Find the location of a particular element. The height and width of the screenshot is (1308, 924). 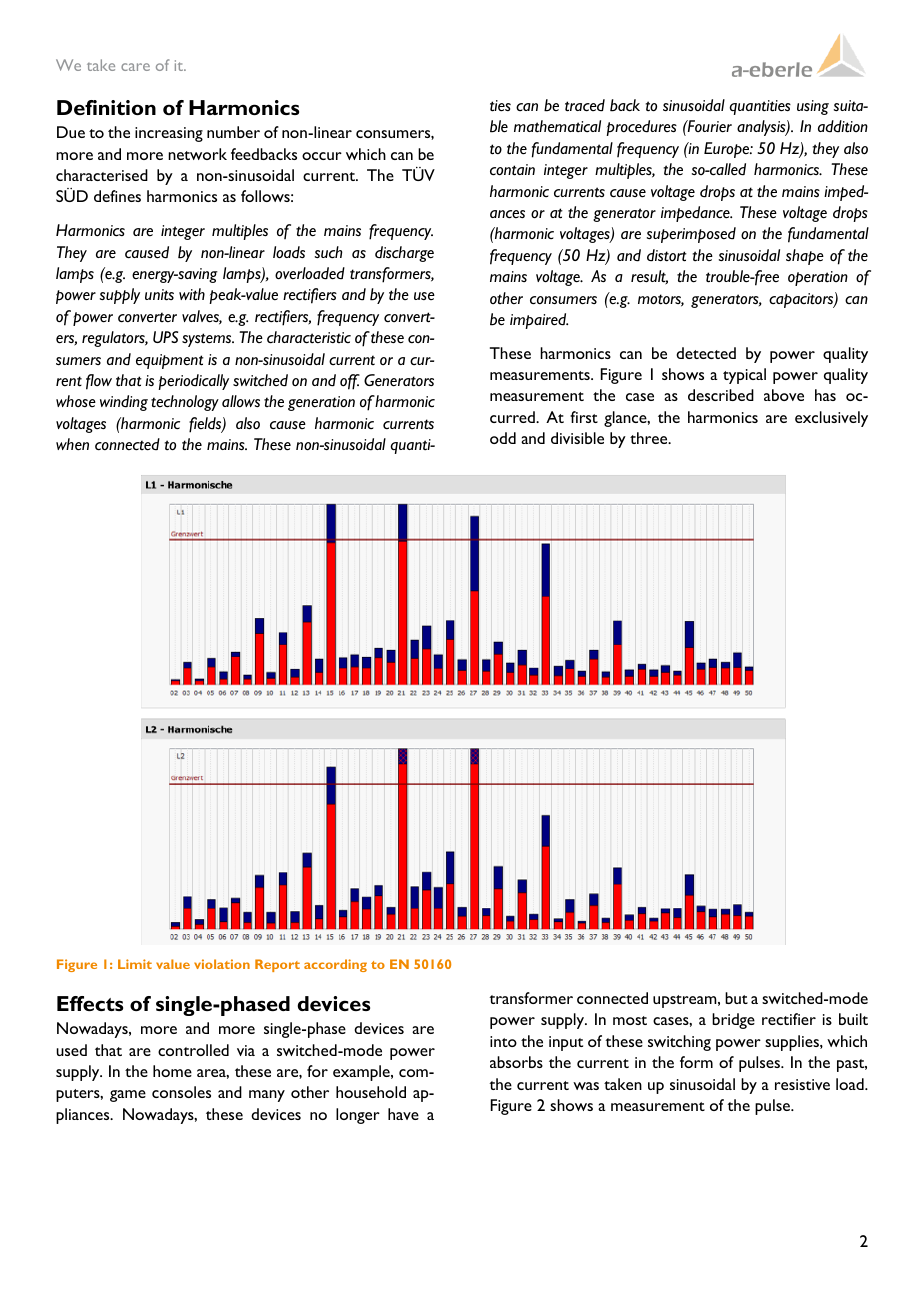

odd is located at coordinates (503, 438).
